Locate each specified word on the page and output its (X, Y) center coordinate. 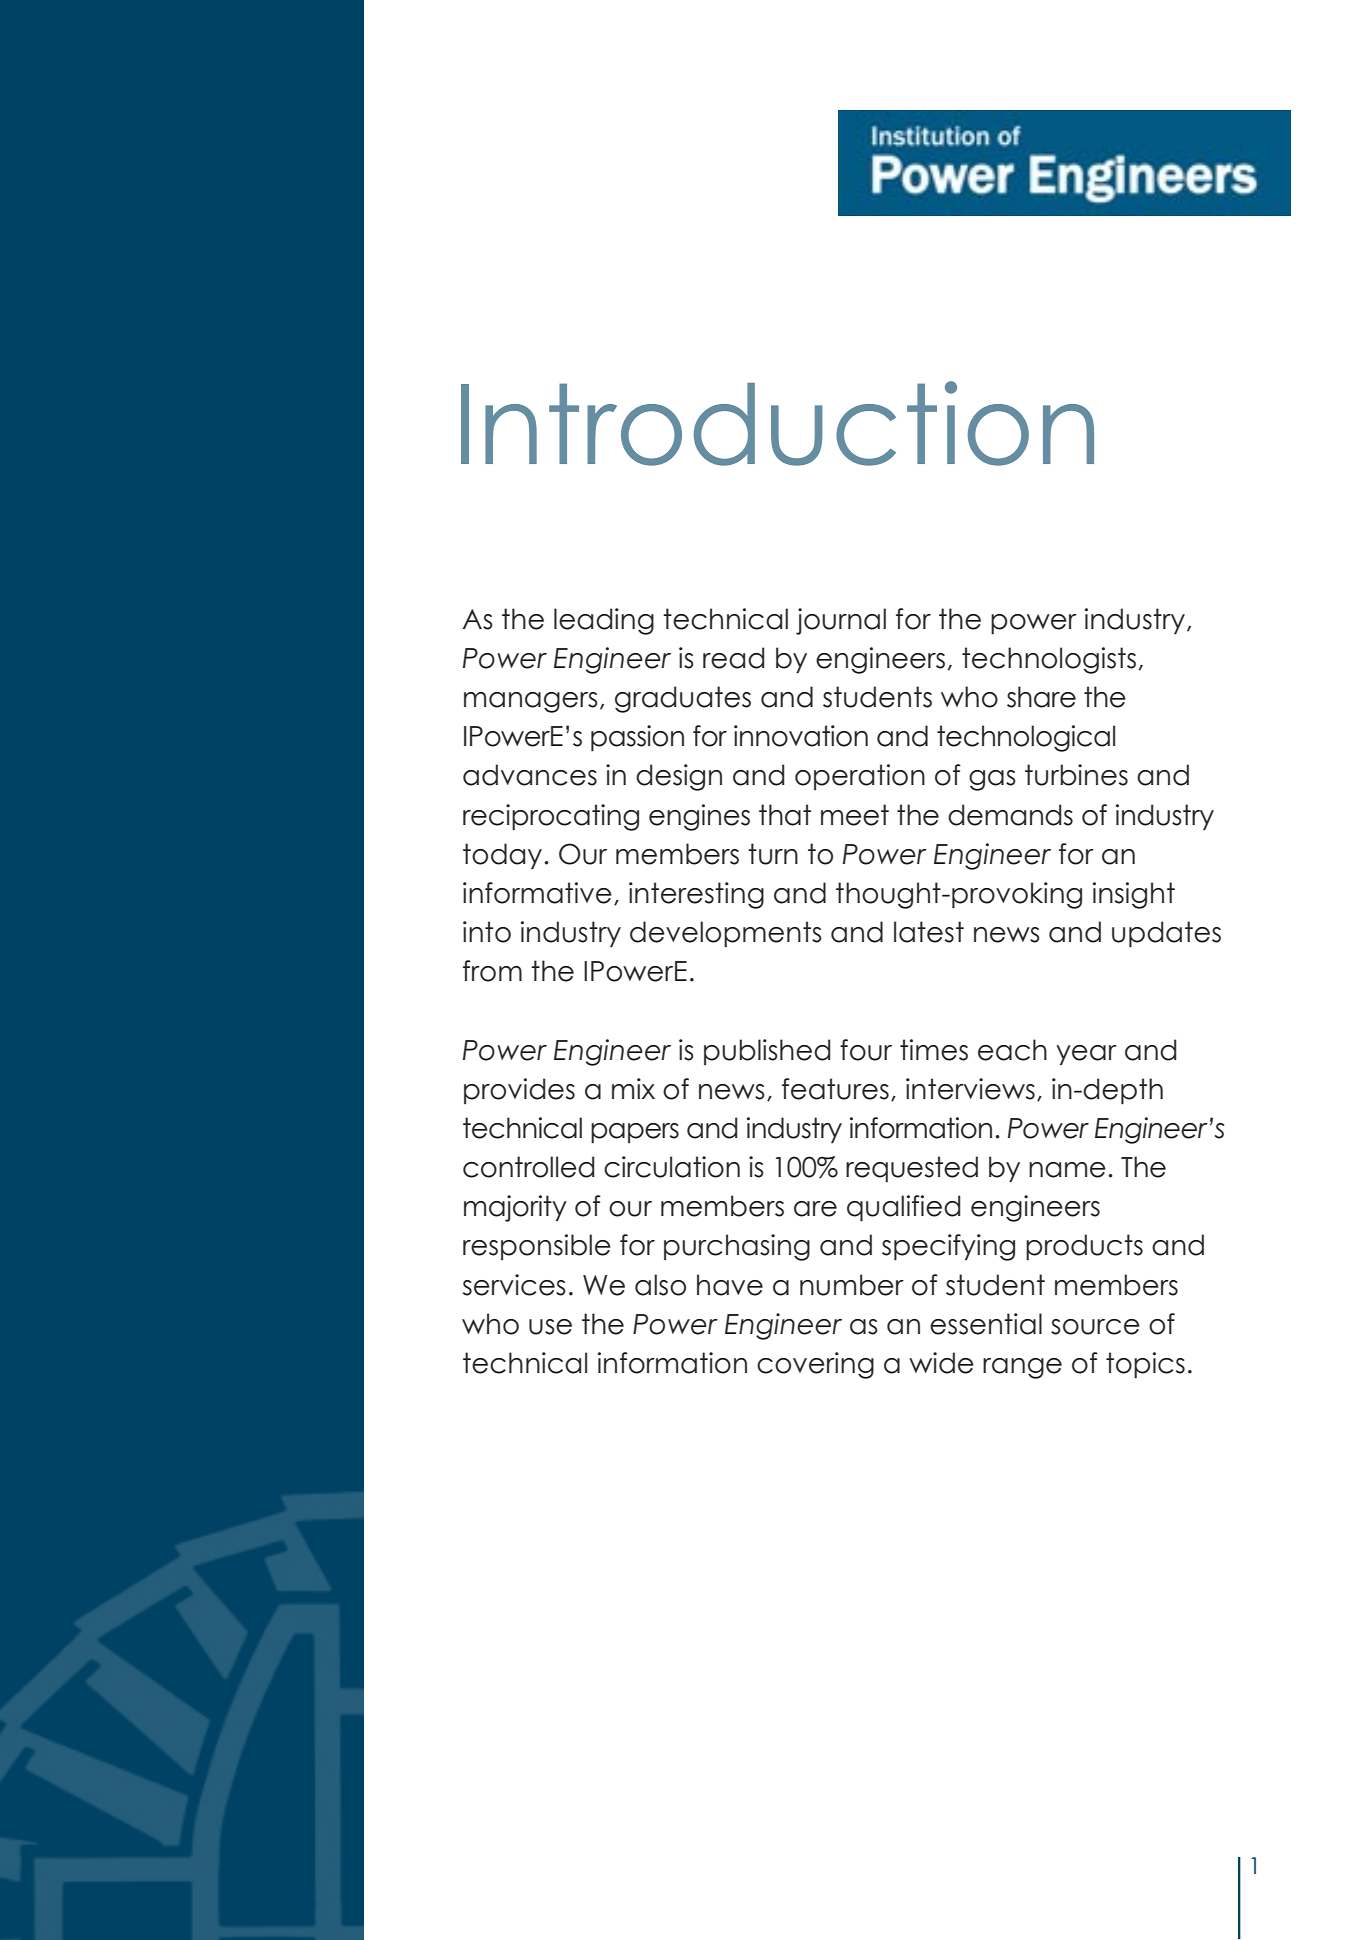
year (1086, 1055)
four (866, 1050)
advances (530, 775)
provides (519, 1091)
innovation (801, 736)
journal (841, 621)
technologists (1049, 660)
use (550, 1327)
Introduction (777, 423)
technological (1026, 738)
